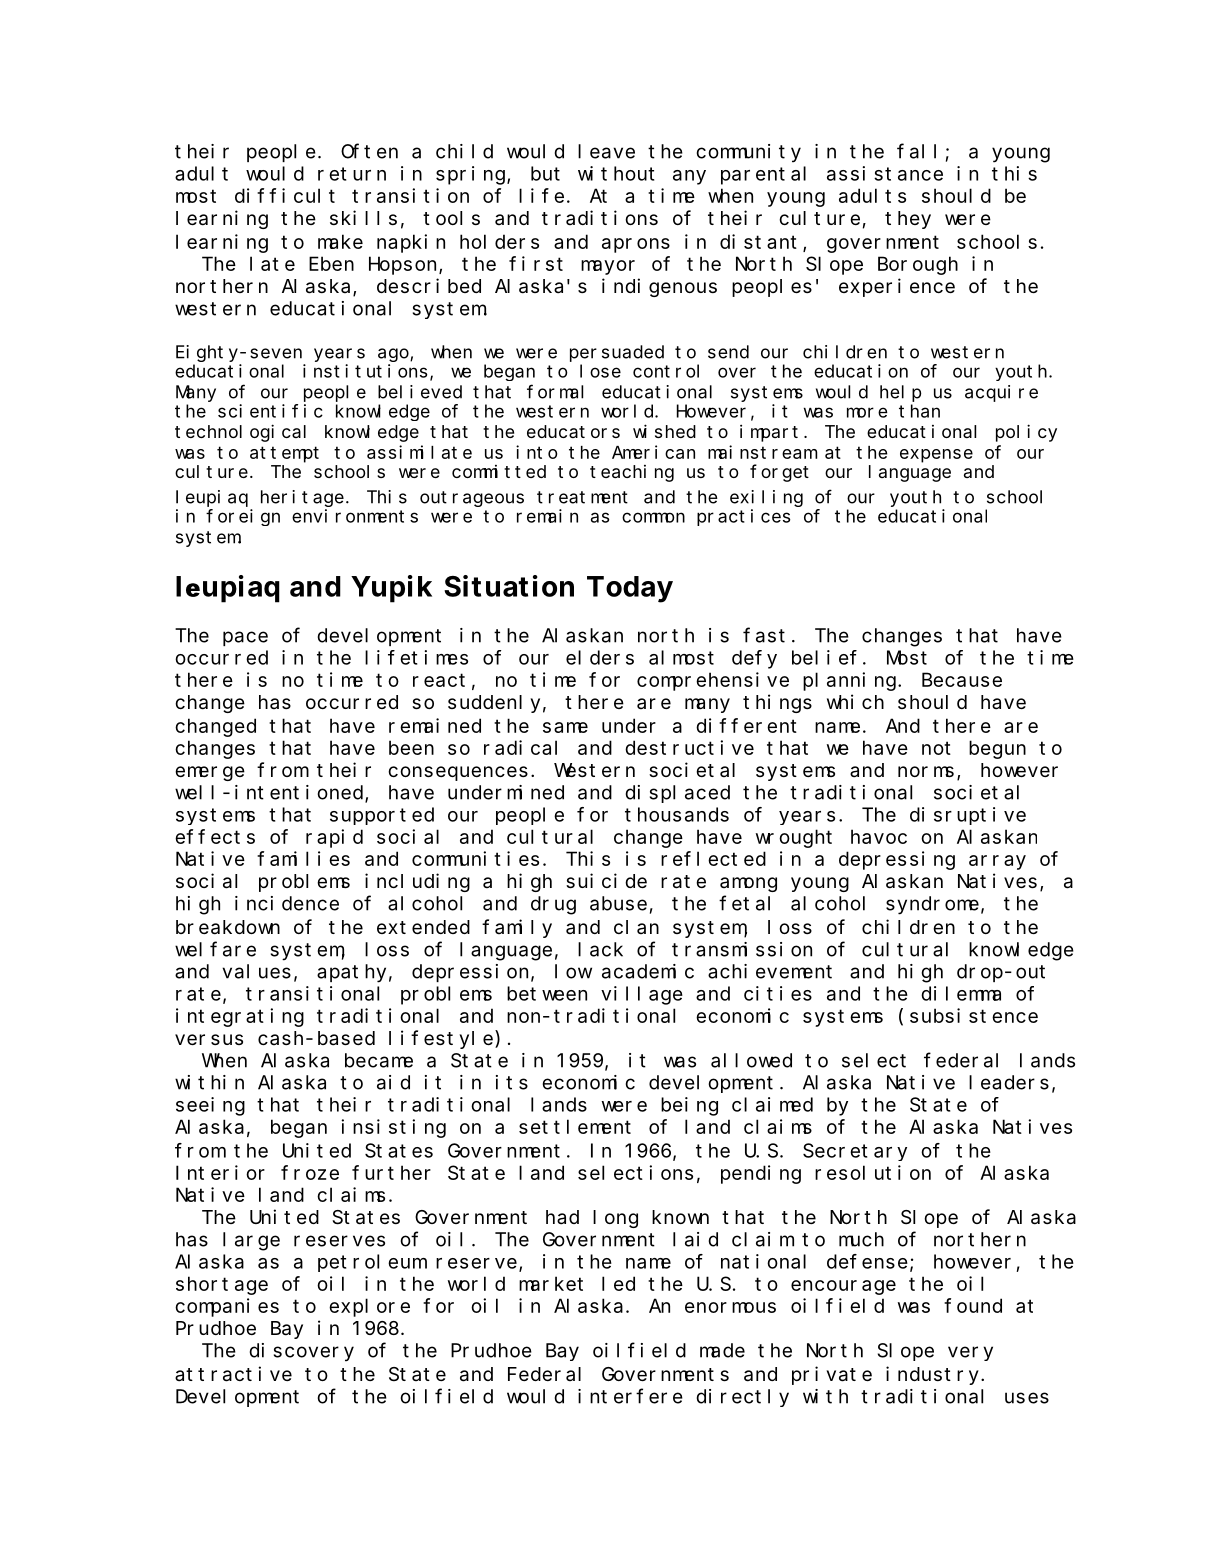 This screenshot has width=1208, height=1563. I want to click on attractive, so click(233, 1374).
